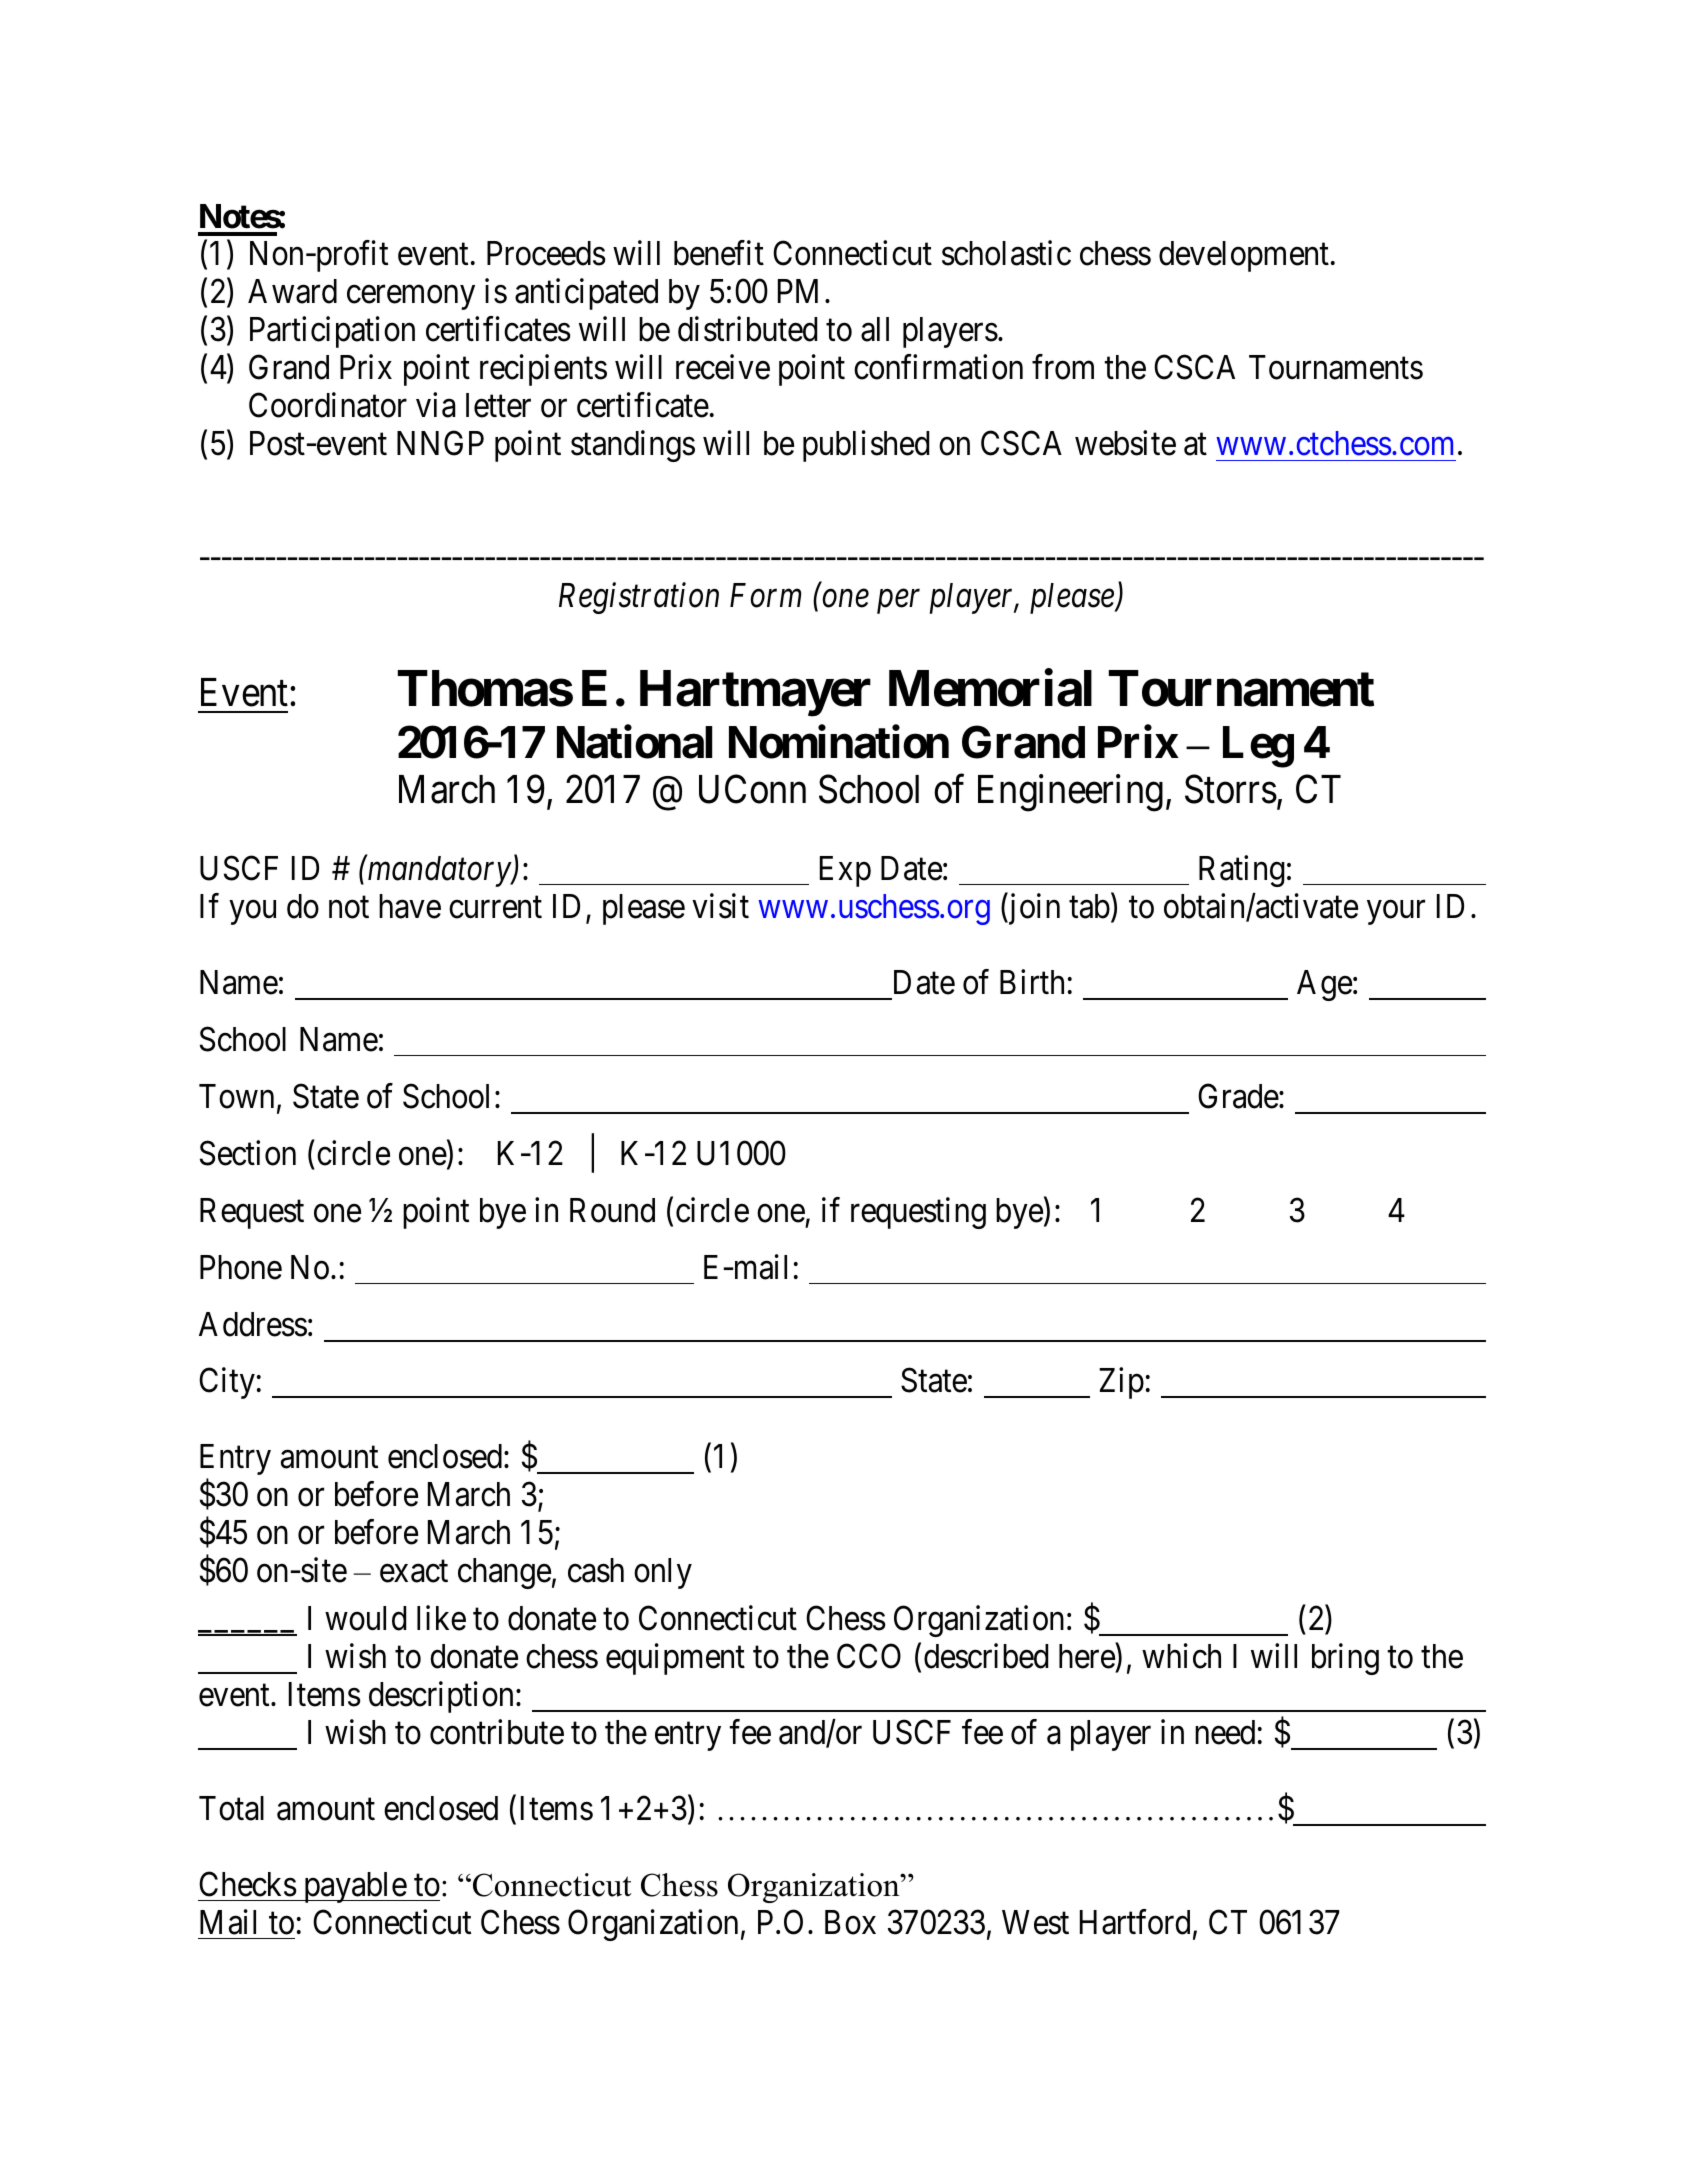 The width and height of the document is (1684, 2180). I want to click on Nomination, so click(839, 742).
